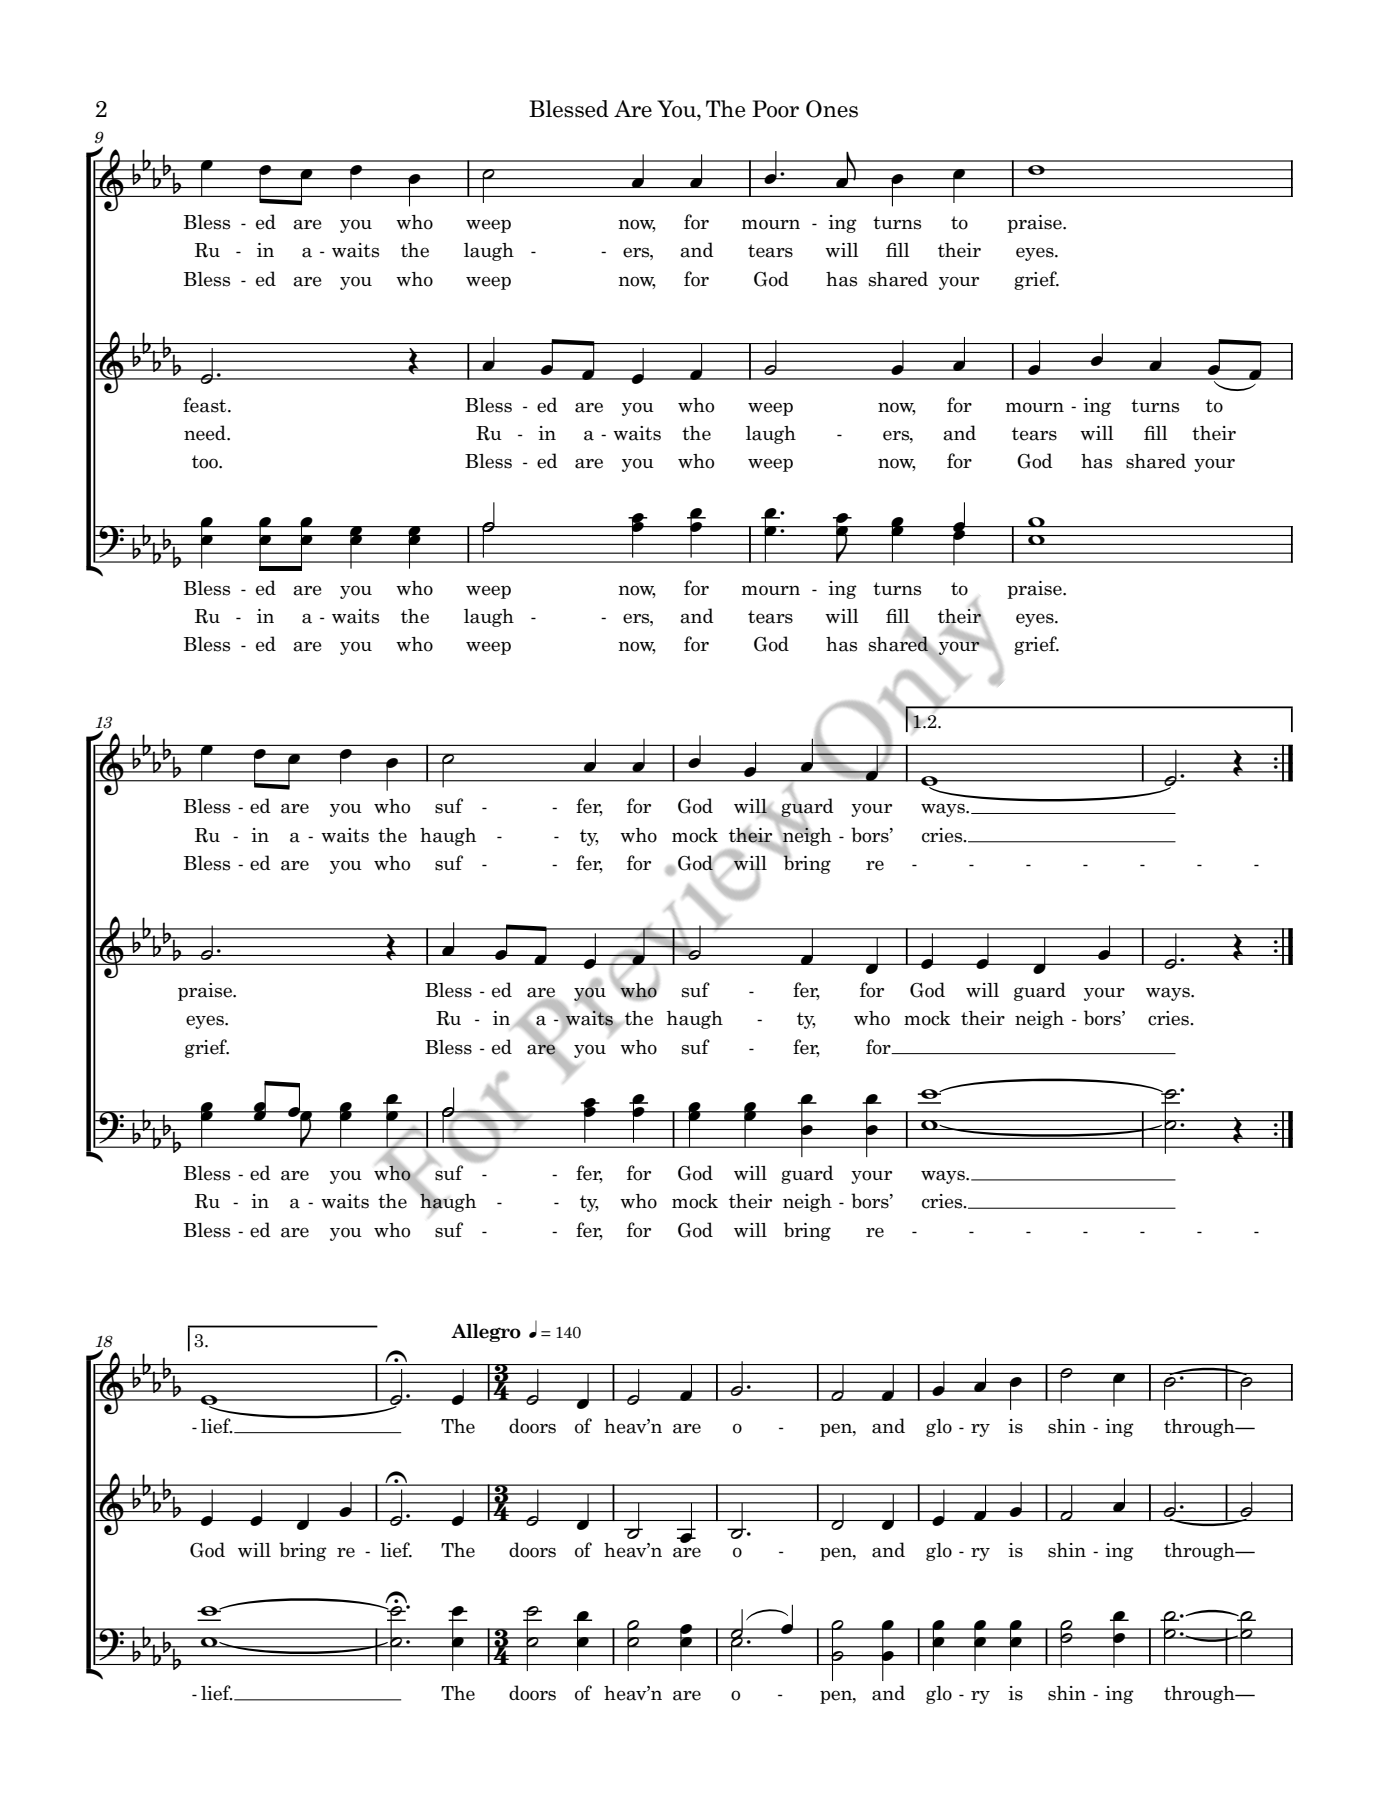 The image size is (1388, 1796). What do you see at coordinates (206, 433) in the document?
I see `need` at bounding box center [206, 433].
